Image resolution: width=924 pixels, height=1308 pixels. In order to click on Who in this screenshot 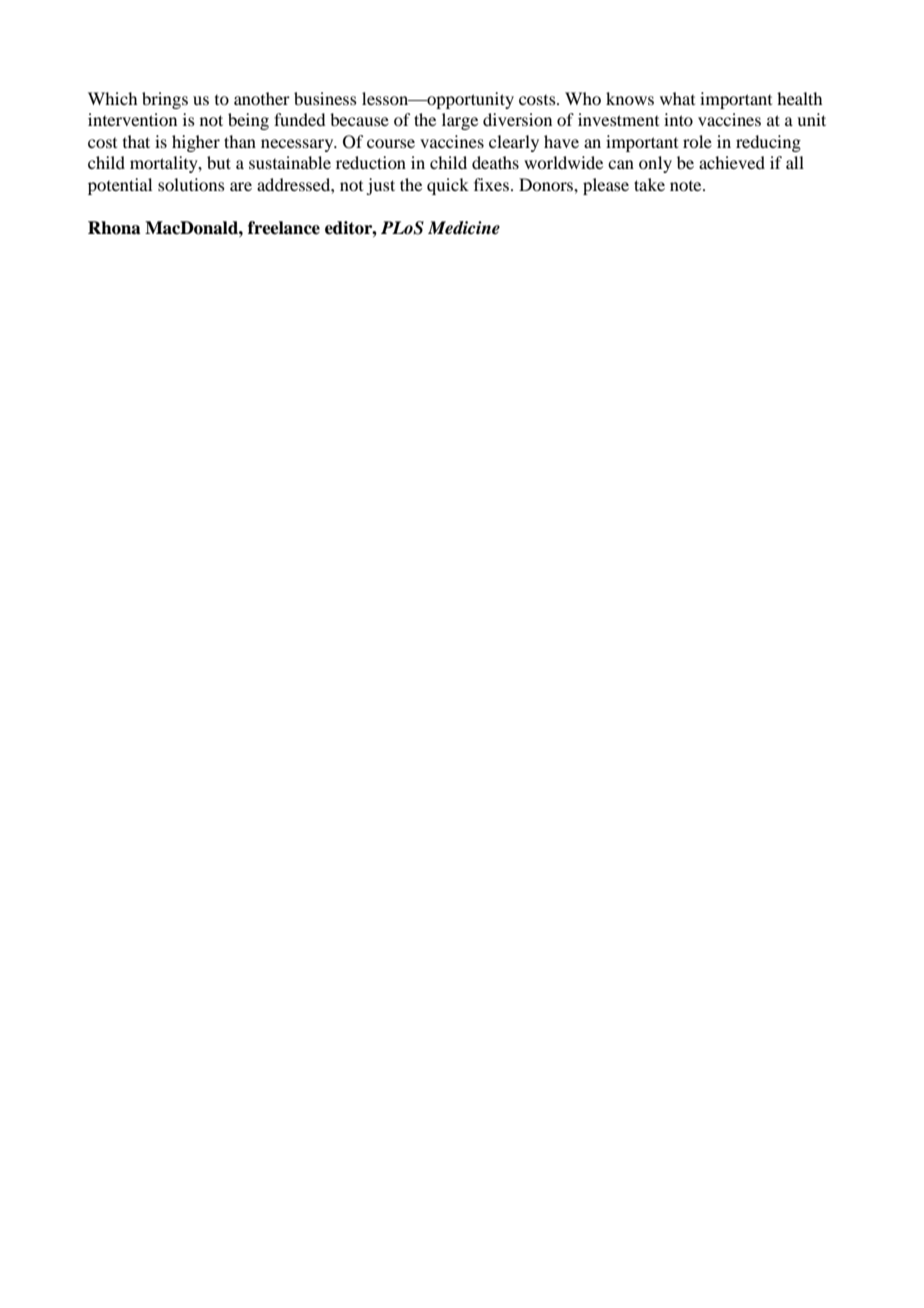, I will do `click(583, 98)`.
